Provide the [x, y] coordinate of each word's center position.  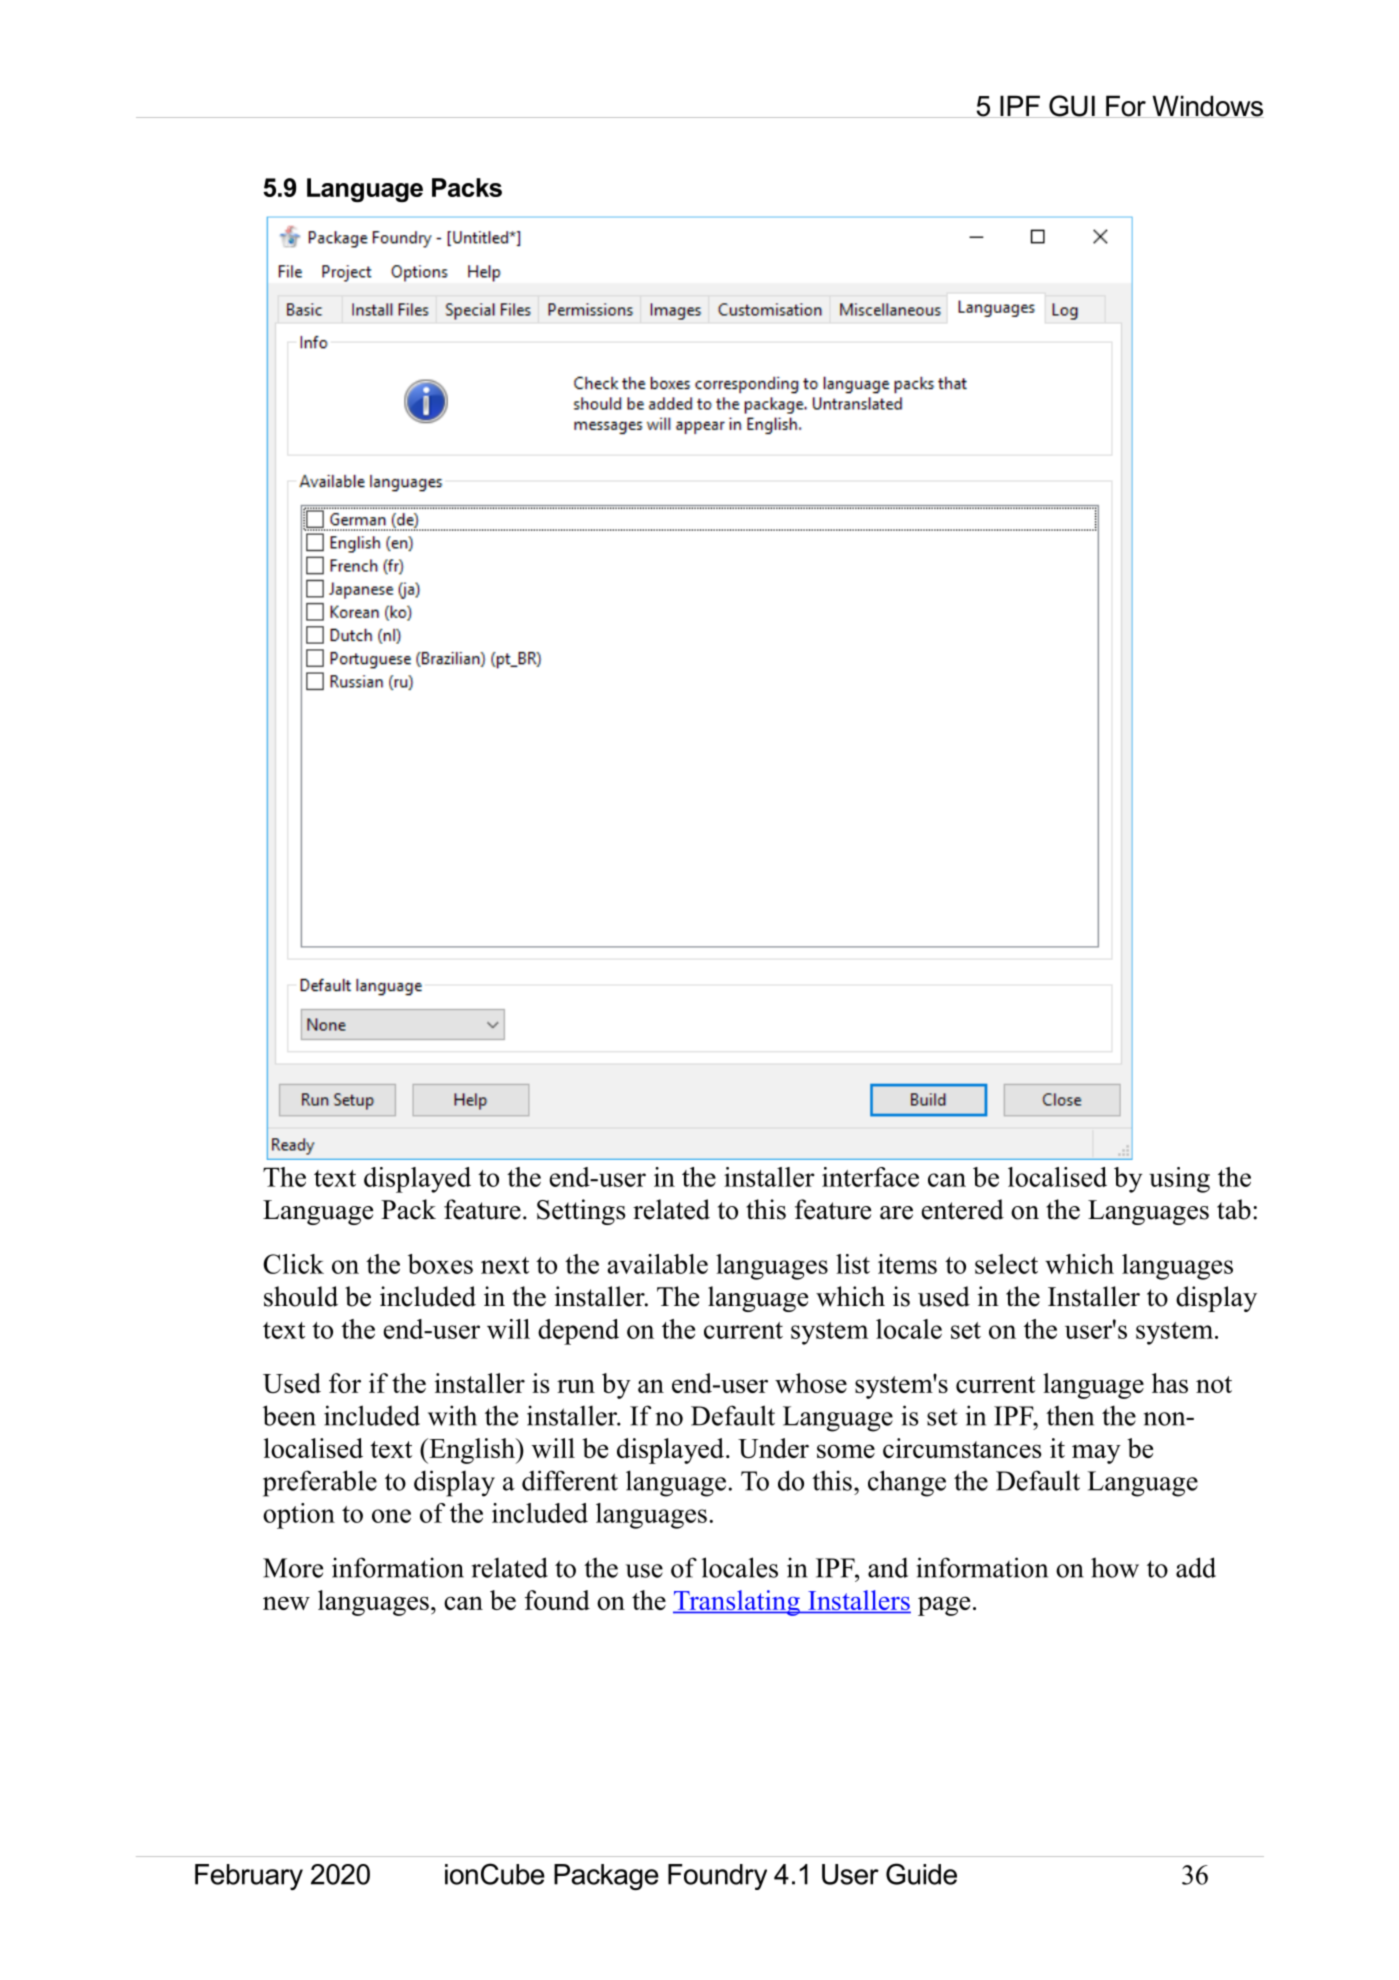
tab [1234, 1209]
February [249, 1877]
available [657, 1264]
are [896, 1213]
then [1070, 1415]
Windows [1207, 106]
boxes [440, 1264]
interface [870, 1177]
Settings [581, 1212]
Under [773, 1448]
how [1115, 1567]
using [1179, 1180]
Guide [921, 1874]
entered [963, 1209]
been [289, 1415]
